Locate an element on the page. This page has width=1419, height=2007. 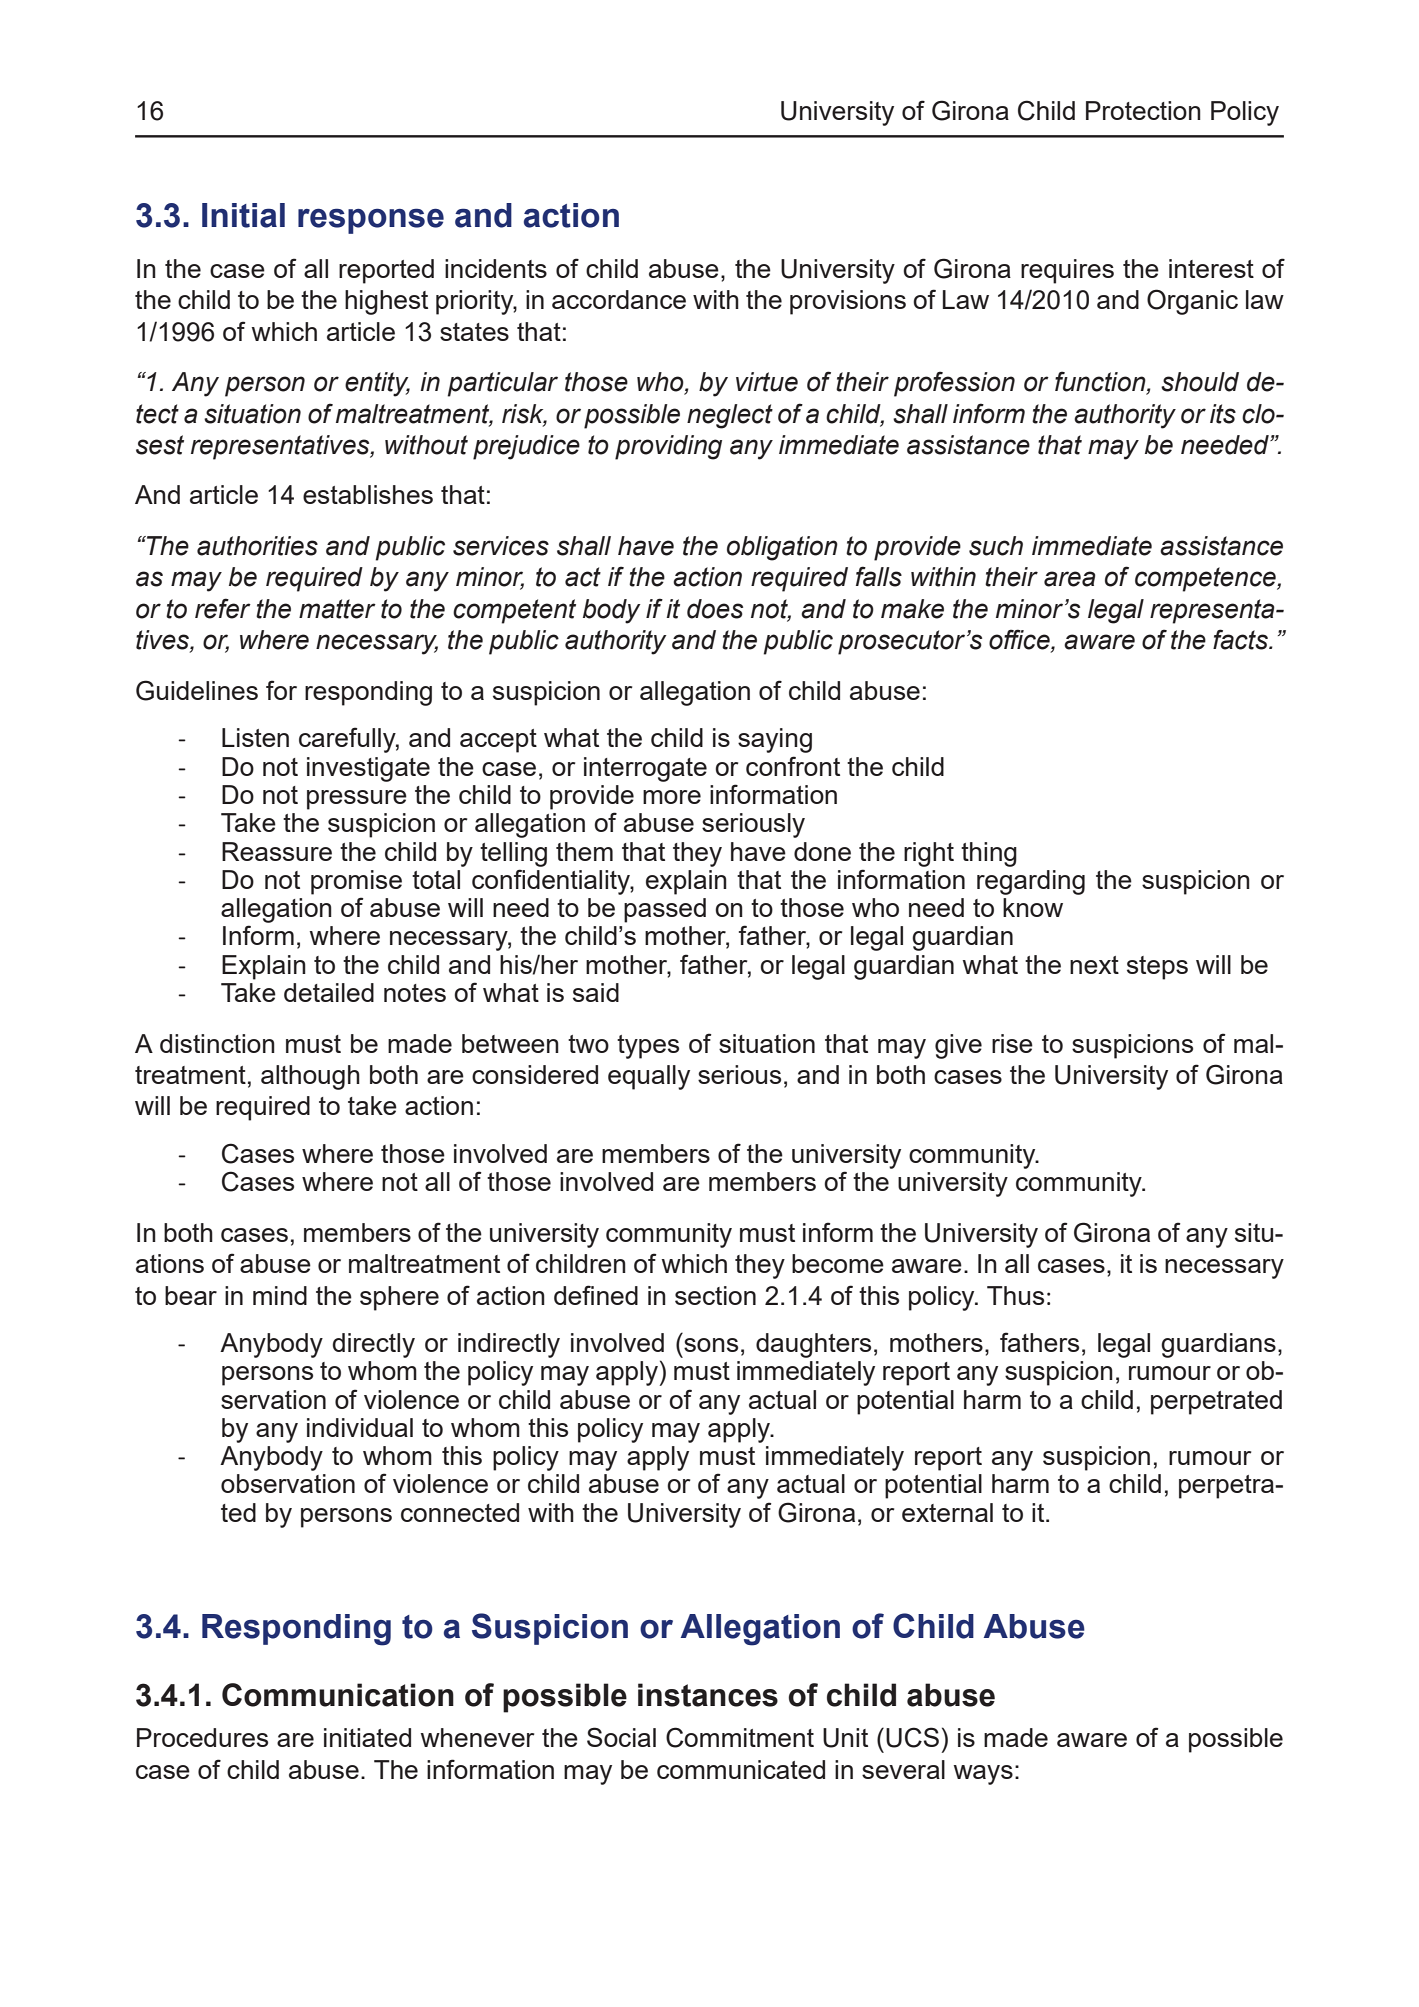
types is located at coordinates (648, 1047).
